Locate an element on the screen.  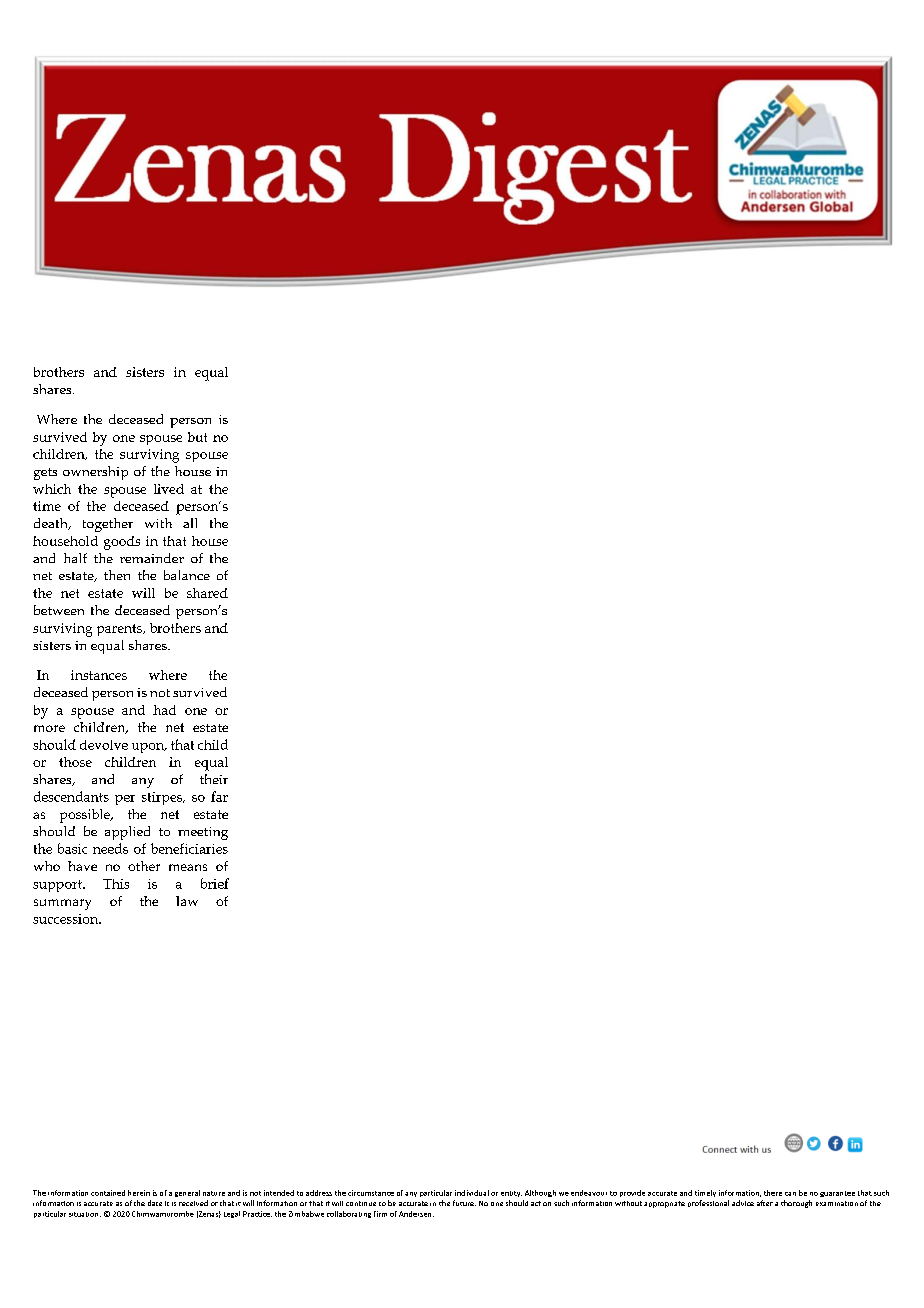
but is located at coordinates (197, 437).
